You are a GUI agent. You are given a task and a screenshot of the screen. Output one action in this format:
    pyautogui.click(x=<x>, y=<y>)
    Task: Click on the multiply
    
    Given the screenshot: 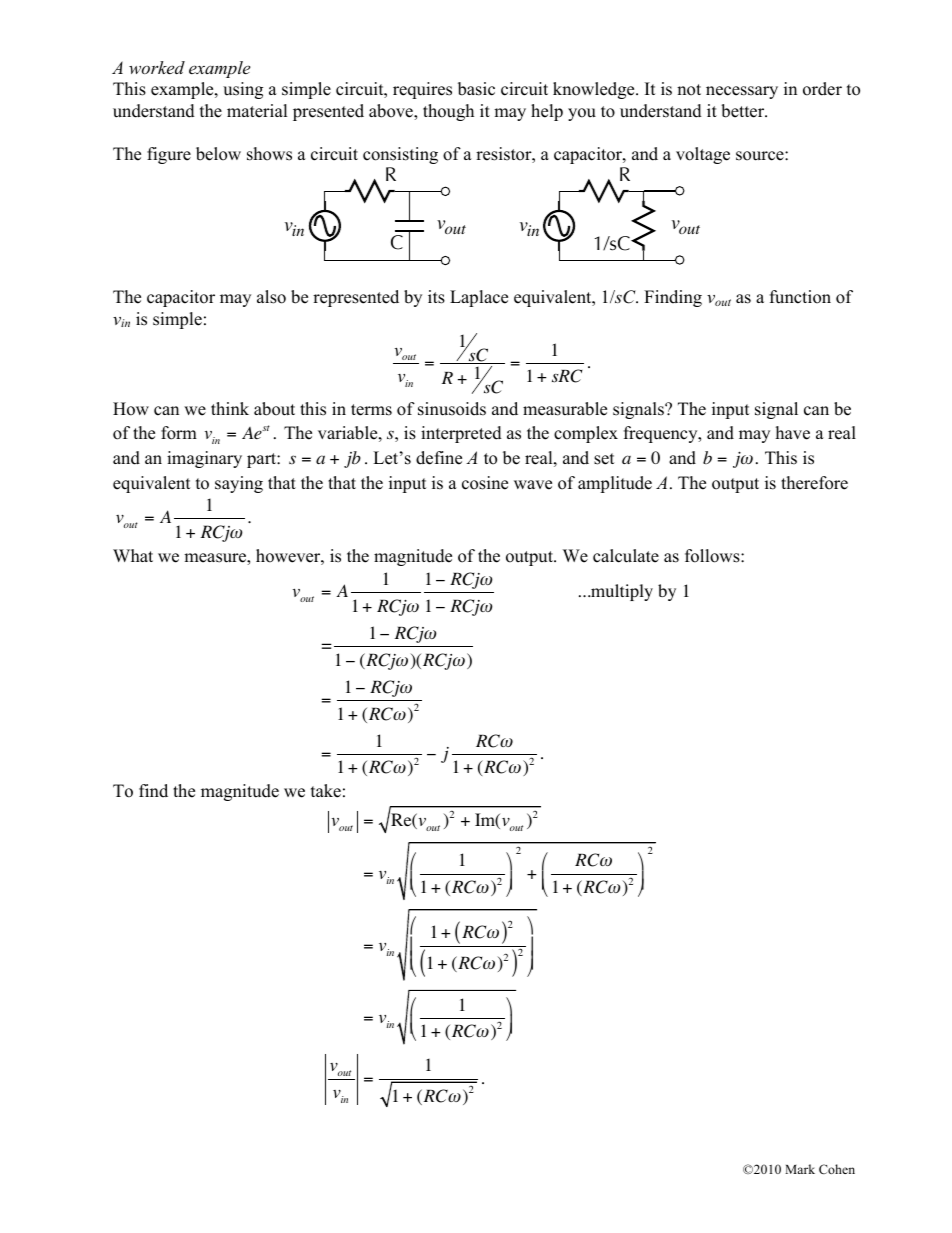 What is the action you would take?
    pyautogui.click(x=621, y=592)
